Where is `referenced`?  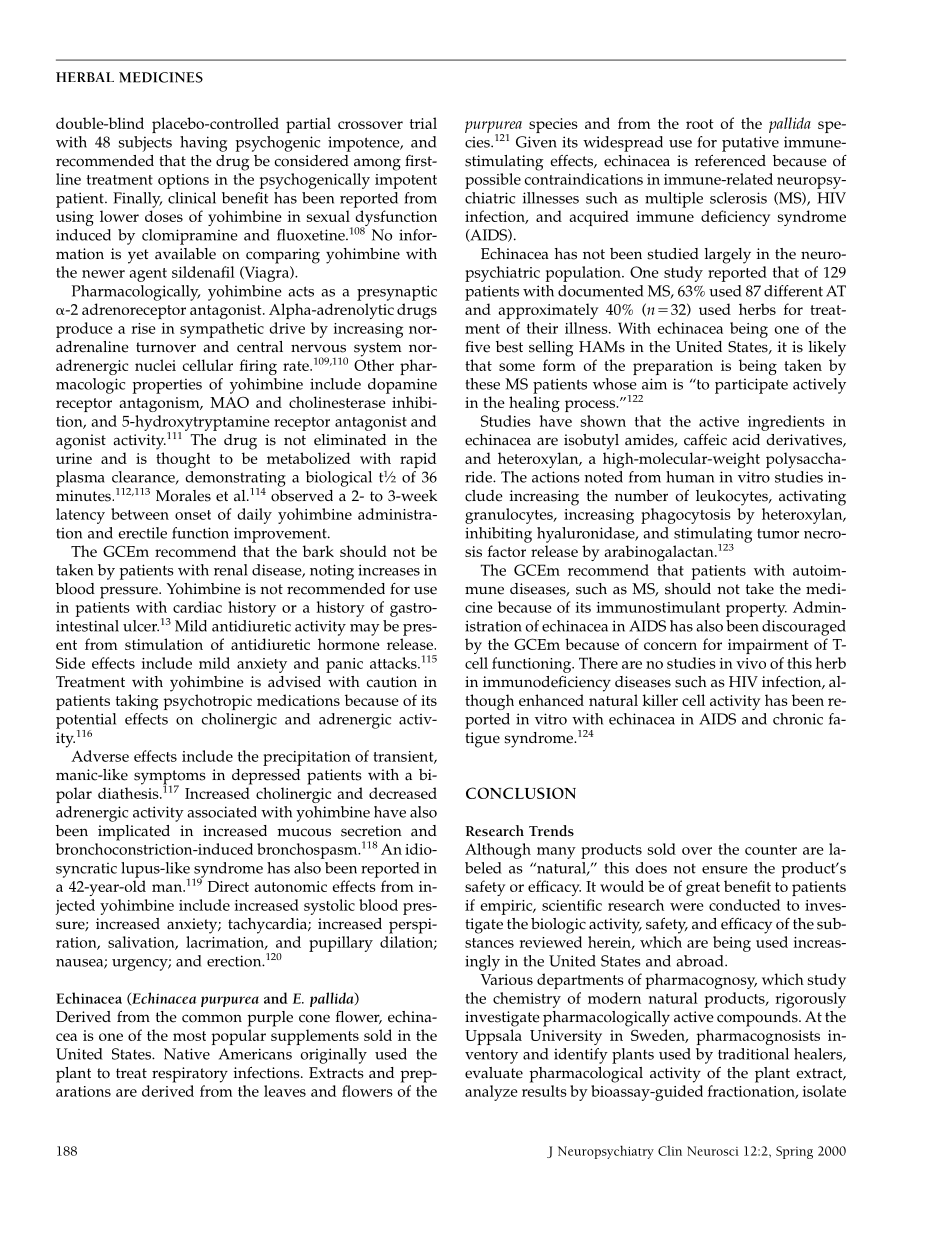
referenced is located at coordinates (730, 161).
